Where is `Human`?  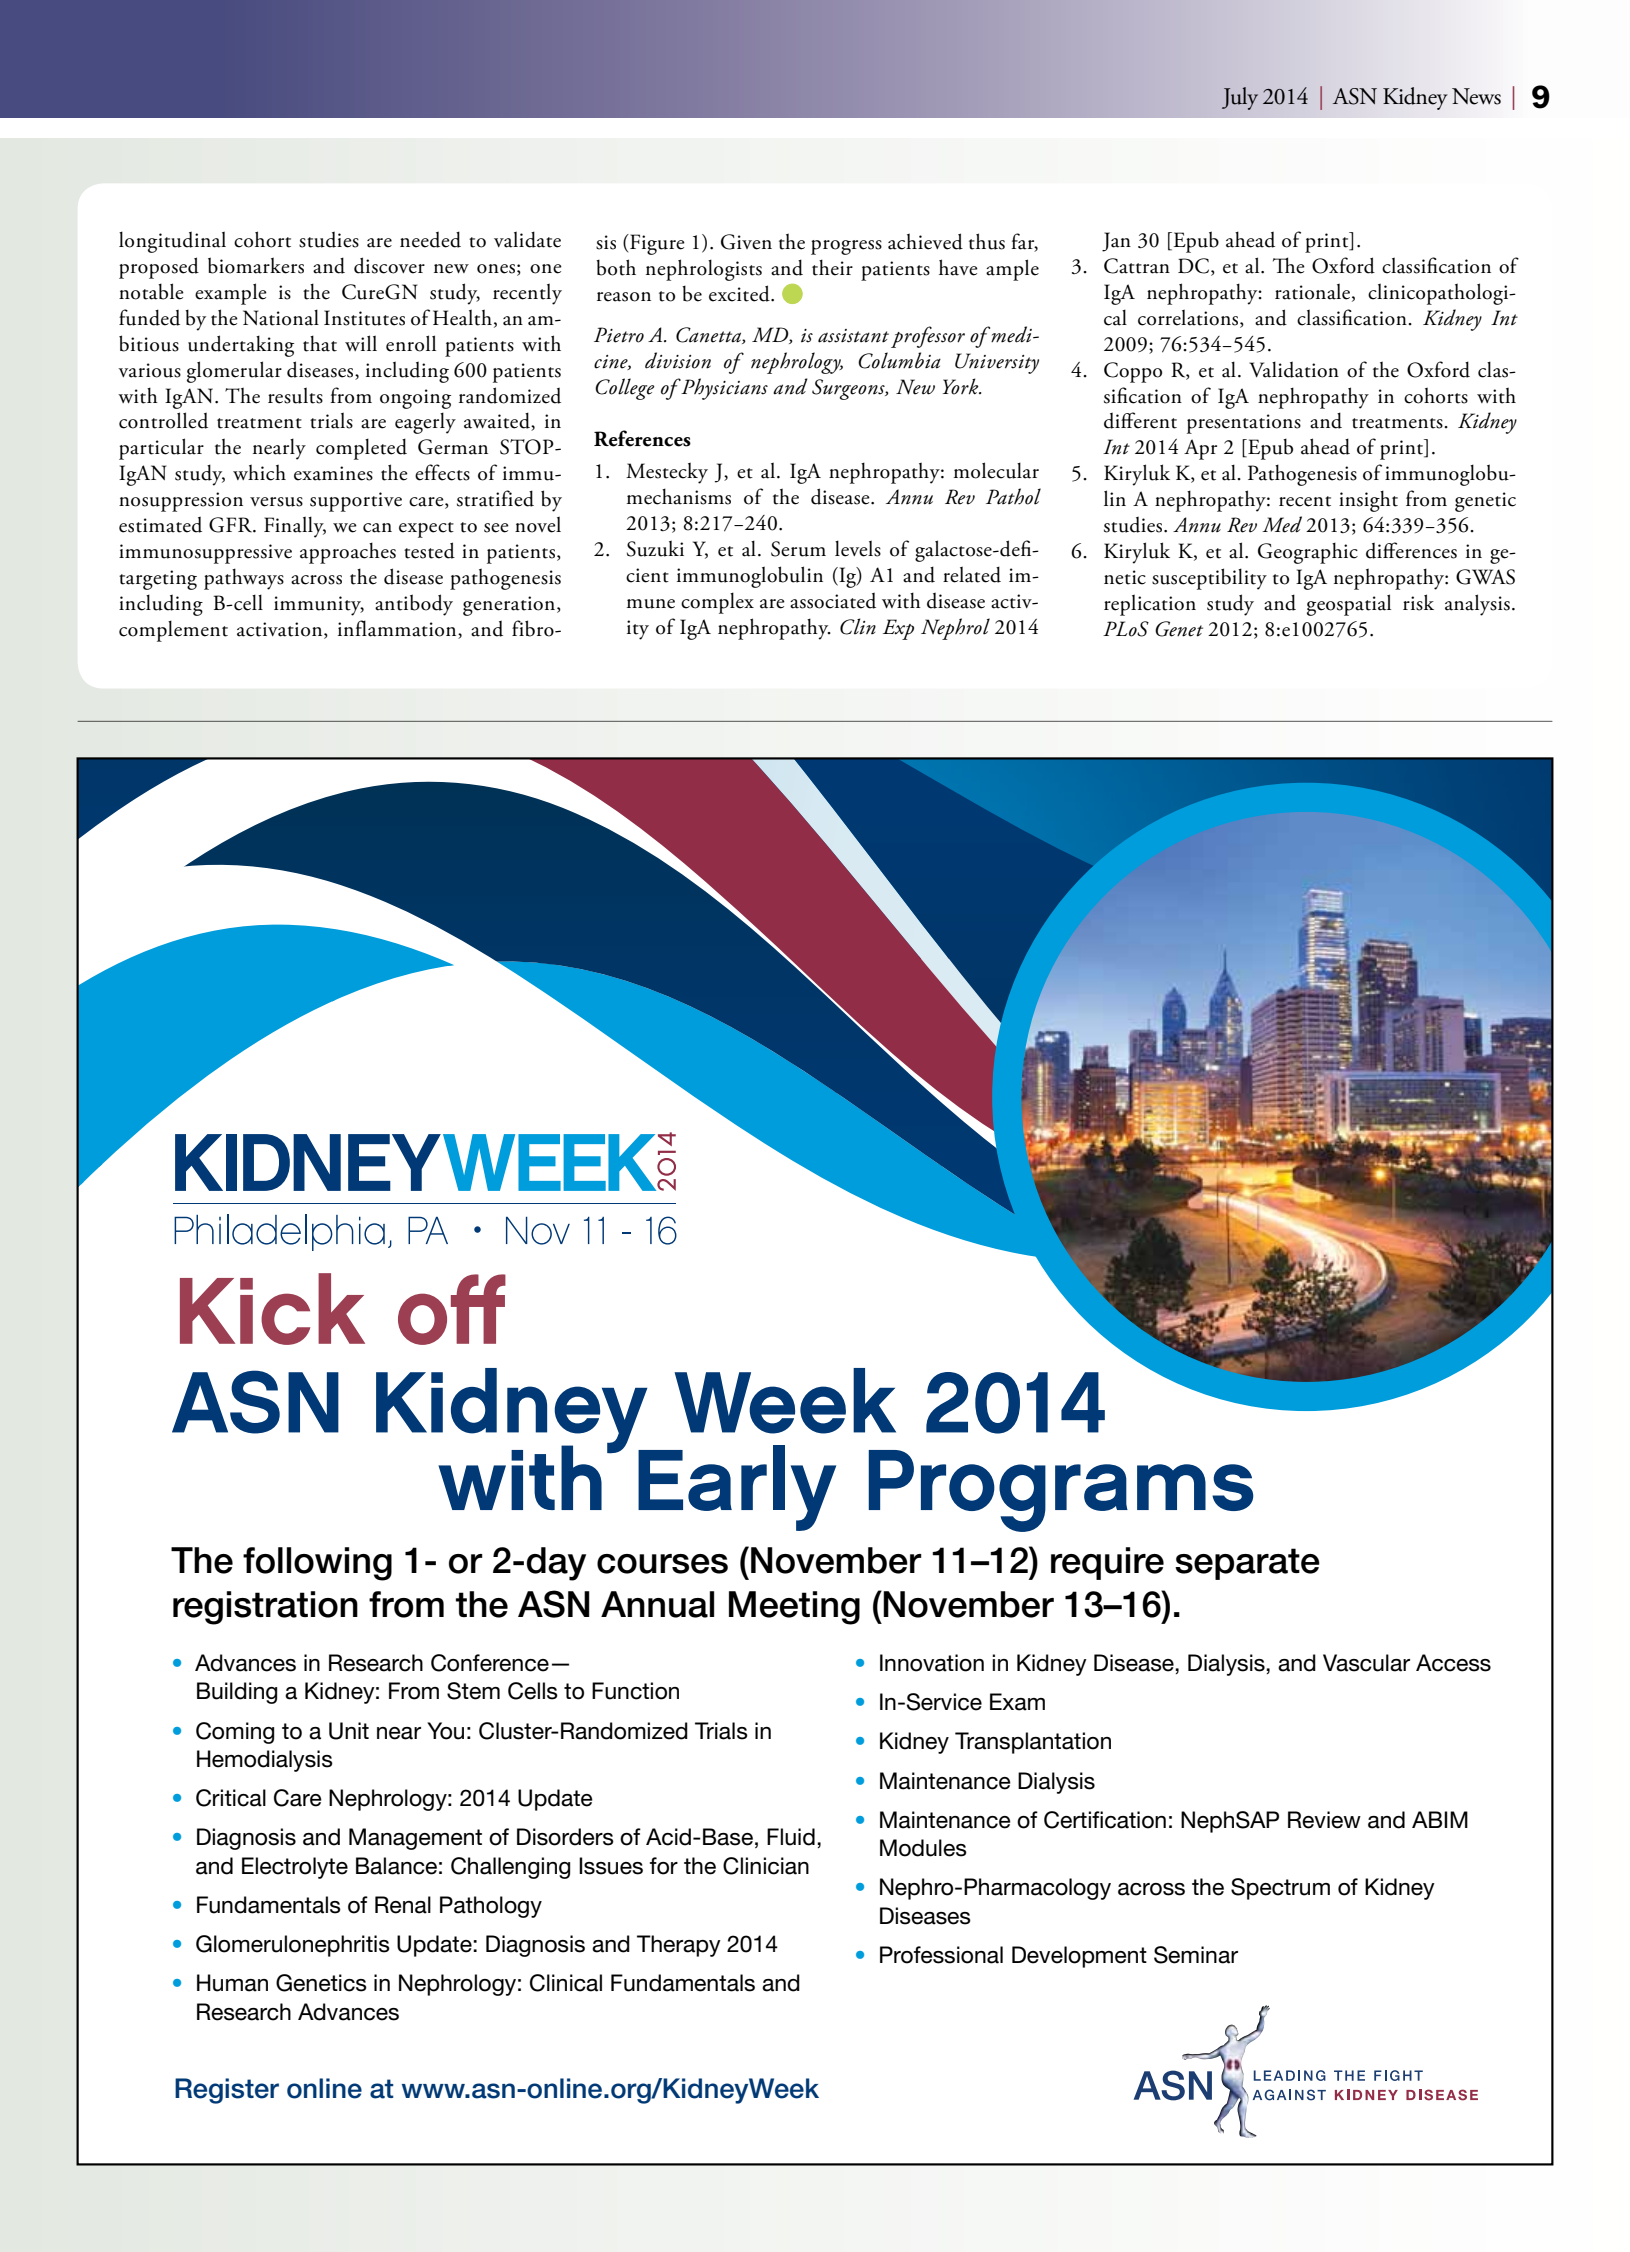
Human is located at coordinates (232, 1983).
